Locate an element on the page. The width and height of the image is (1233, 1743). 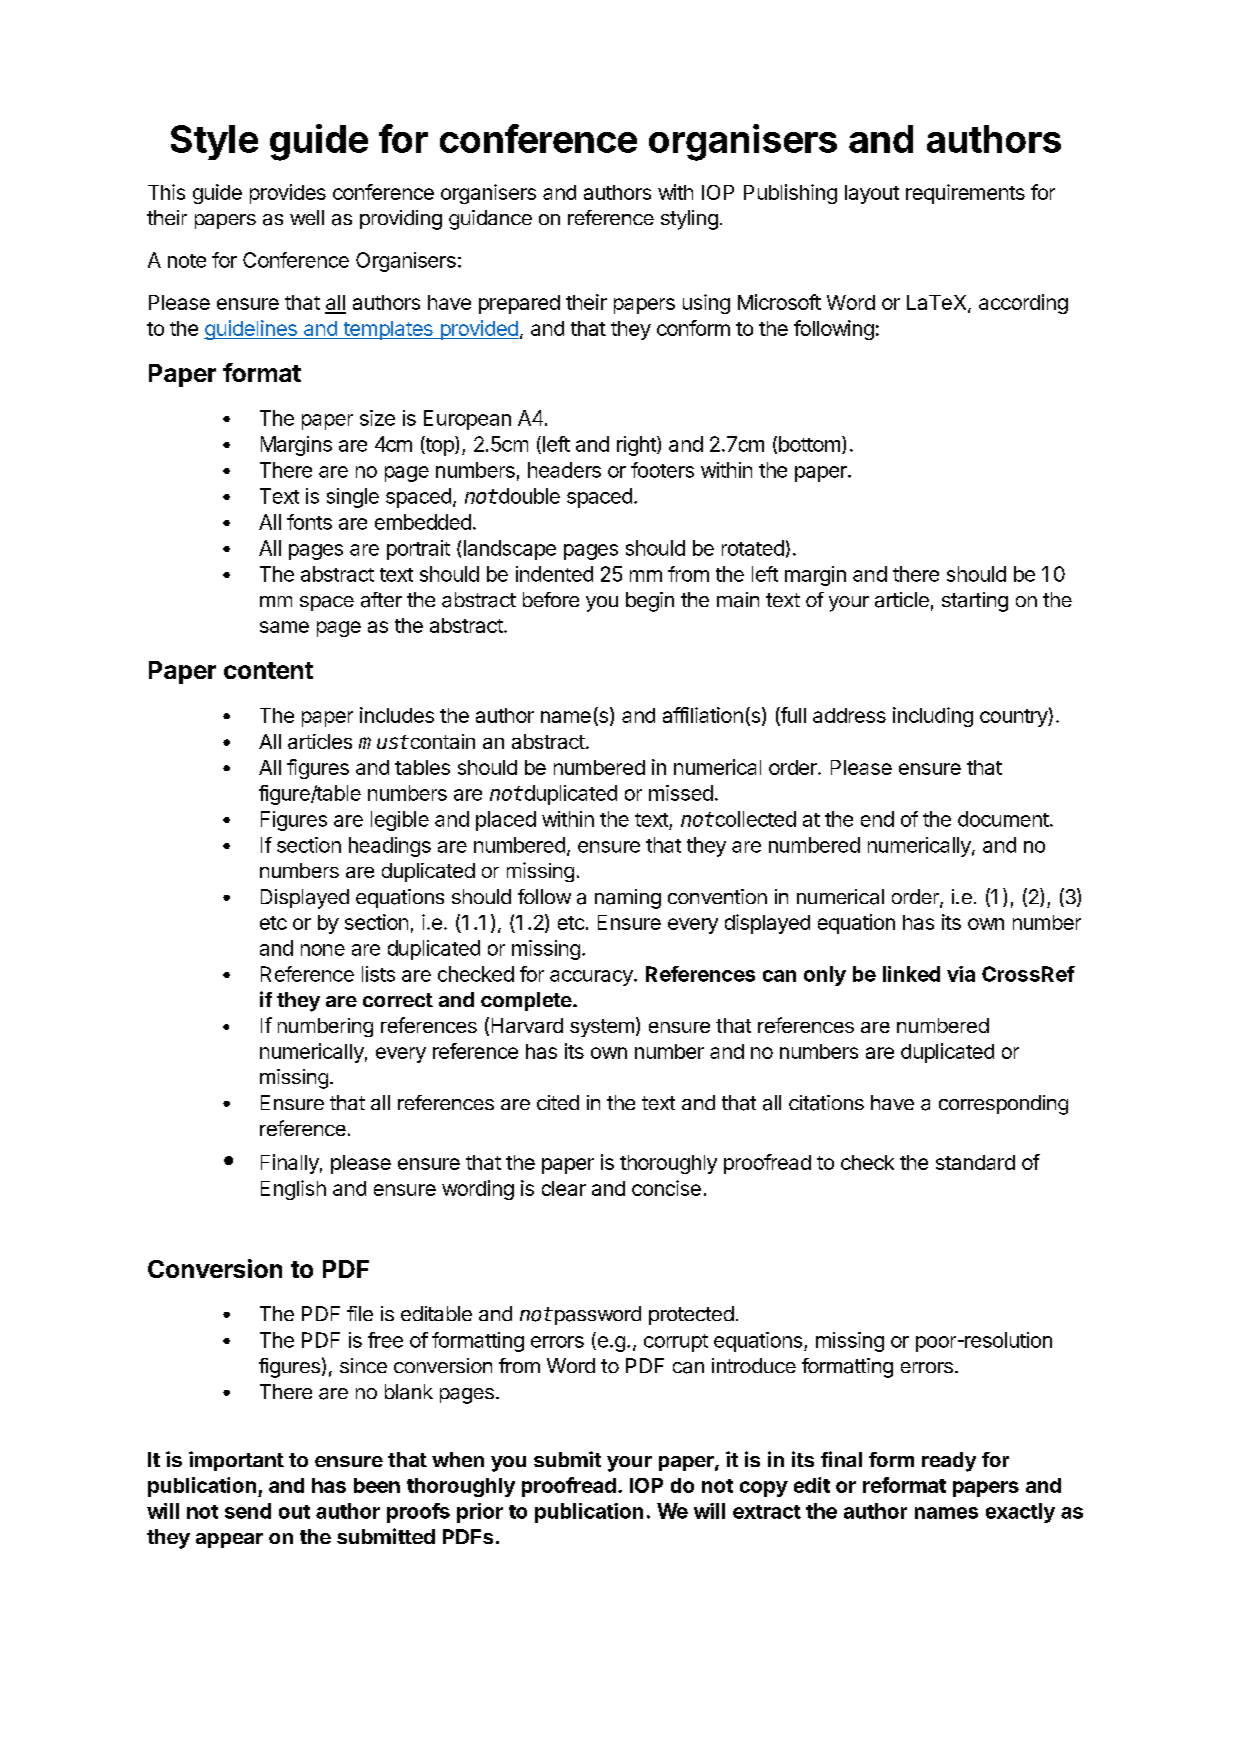
requirements is located at coordinates (965, 194).
